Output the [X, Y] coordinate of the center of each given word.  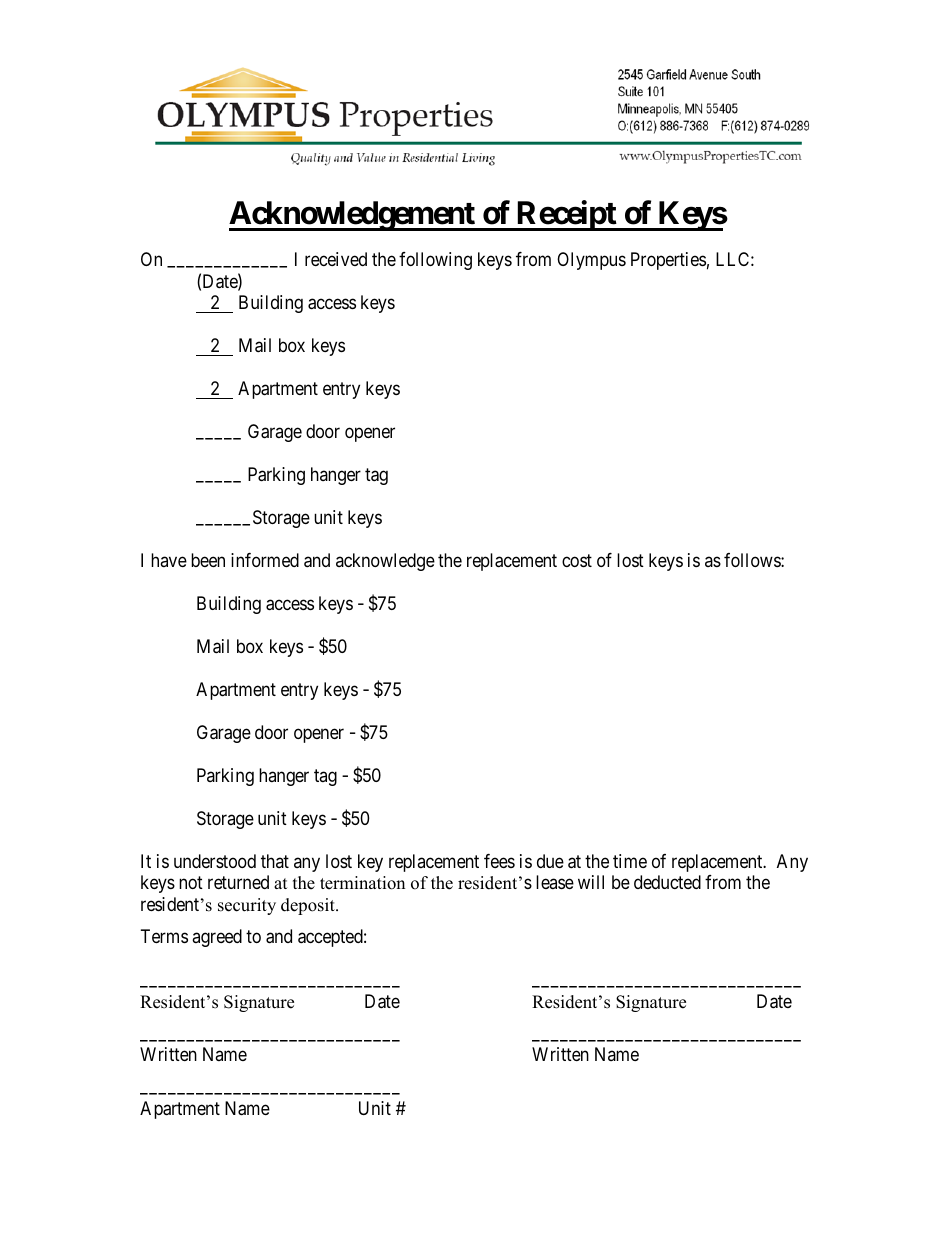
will [591, 882]
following [435, 261]
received [336, 259]
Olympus [591, 261]
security [247, 906]
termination [362, 883]
